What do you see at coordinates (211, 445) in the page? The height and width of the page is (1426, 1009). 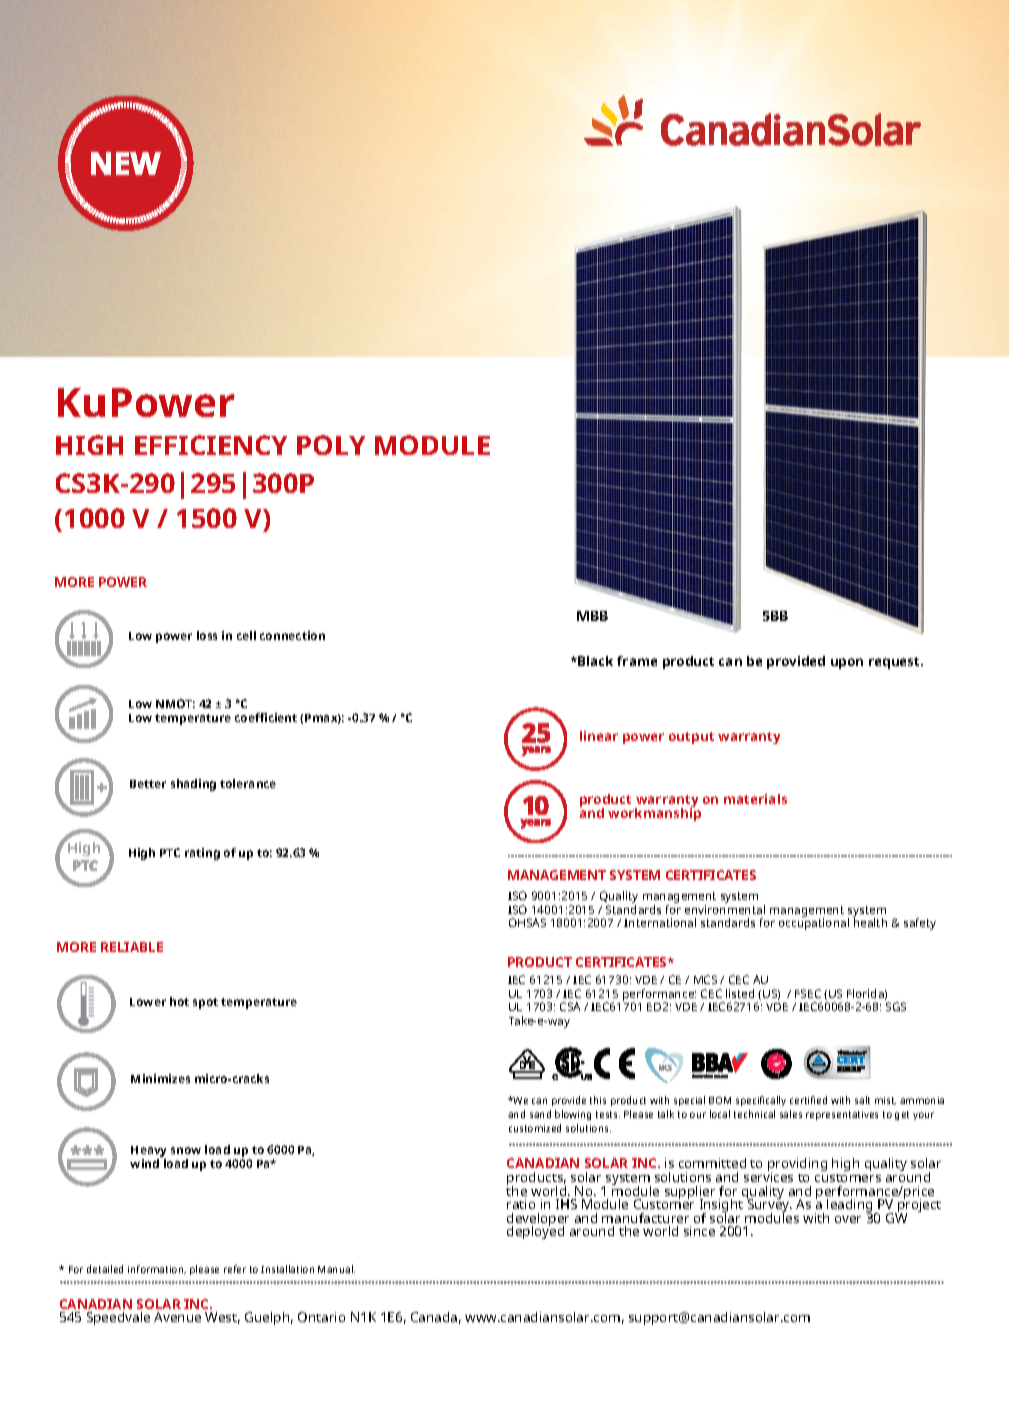 I see `EFFICIENCY` at bounding box center [211, 445].
